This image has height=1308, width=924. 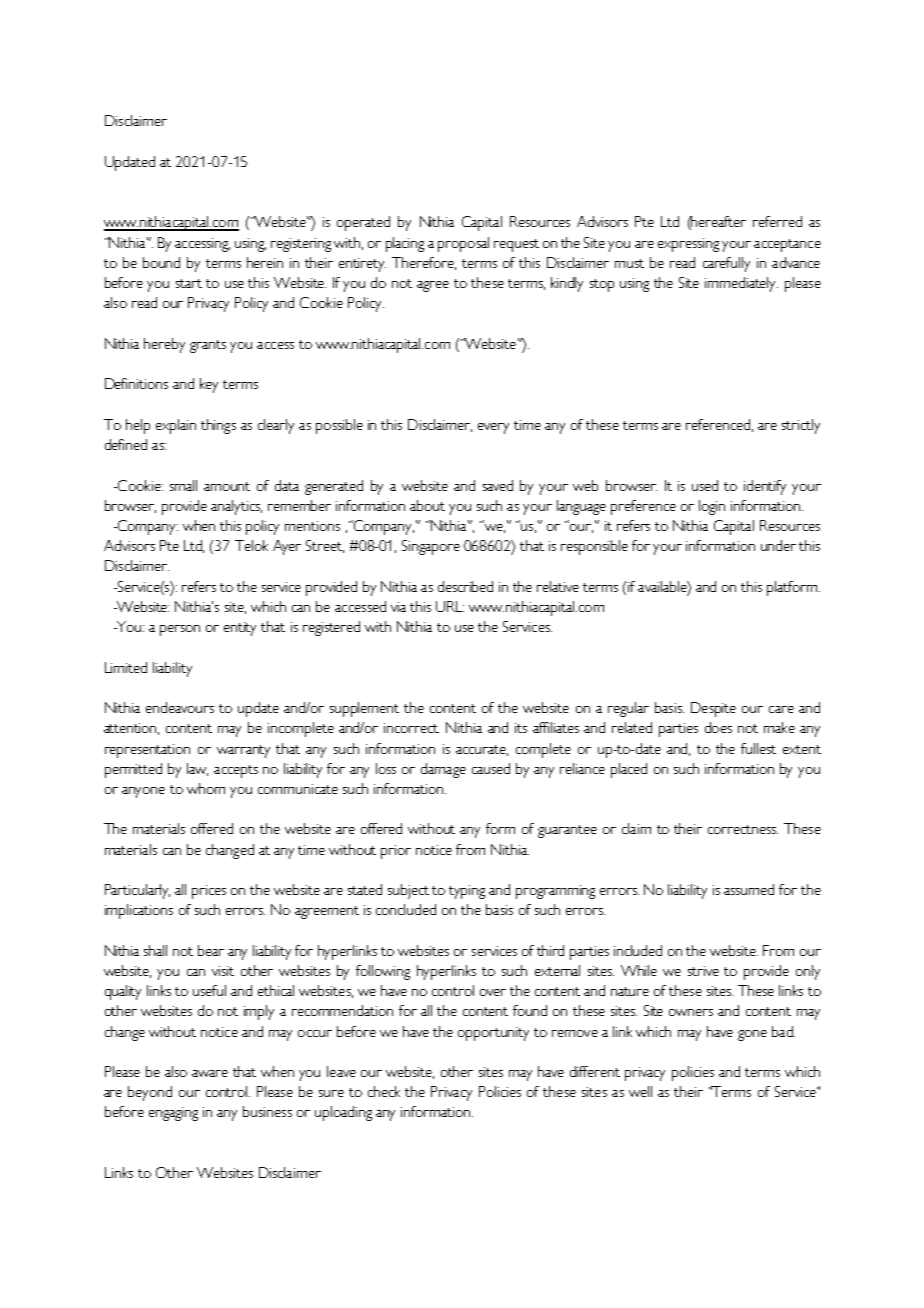 I want to click on proposal, so click(x=463, y=244).
